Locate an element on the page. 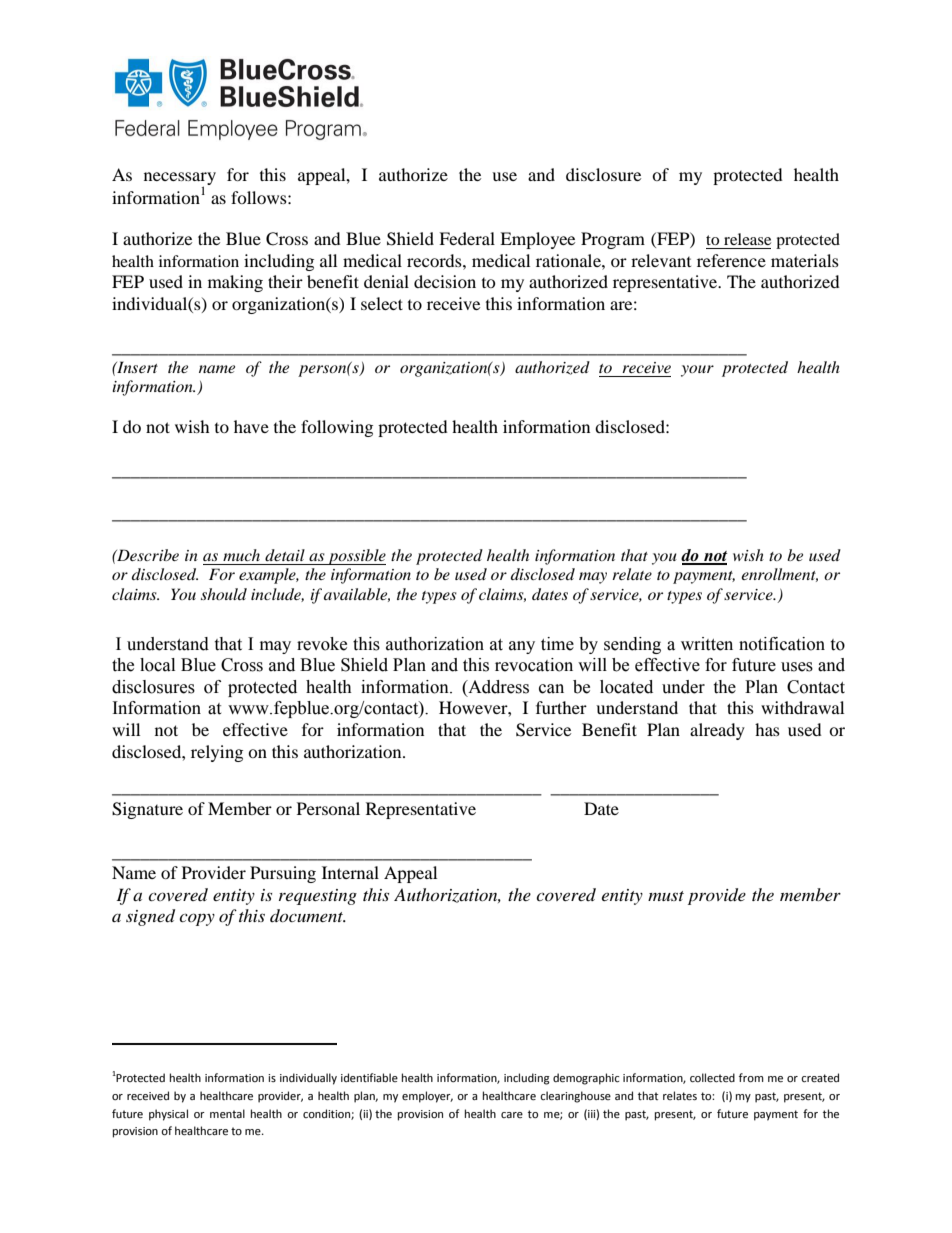 The height and width of the page is (1233, 952). written is located at coordinates (707, 644).
